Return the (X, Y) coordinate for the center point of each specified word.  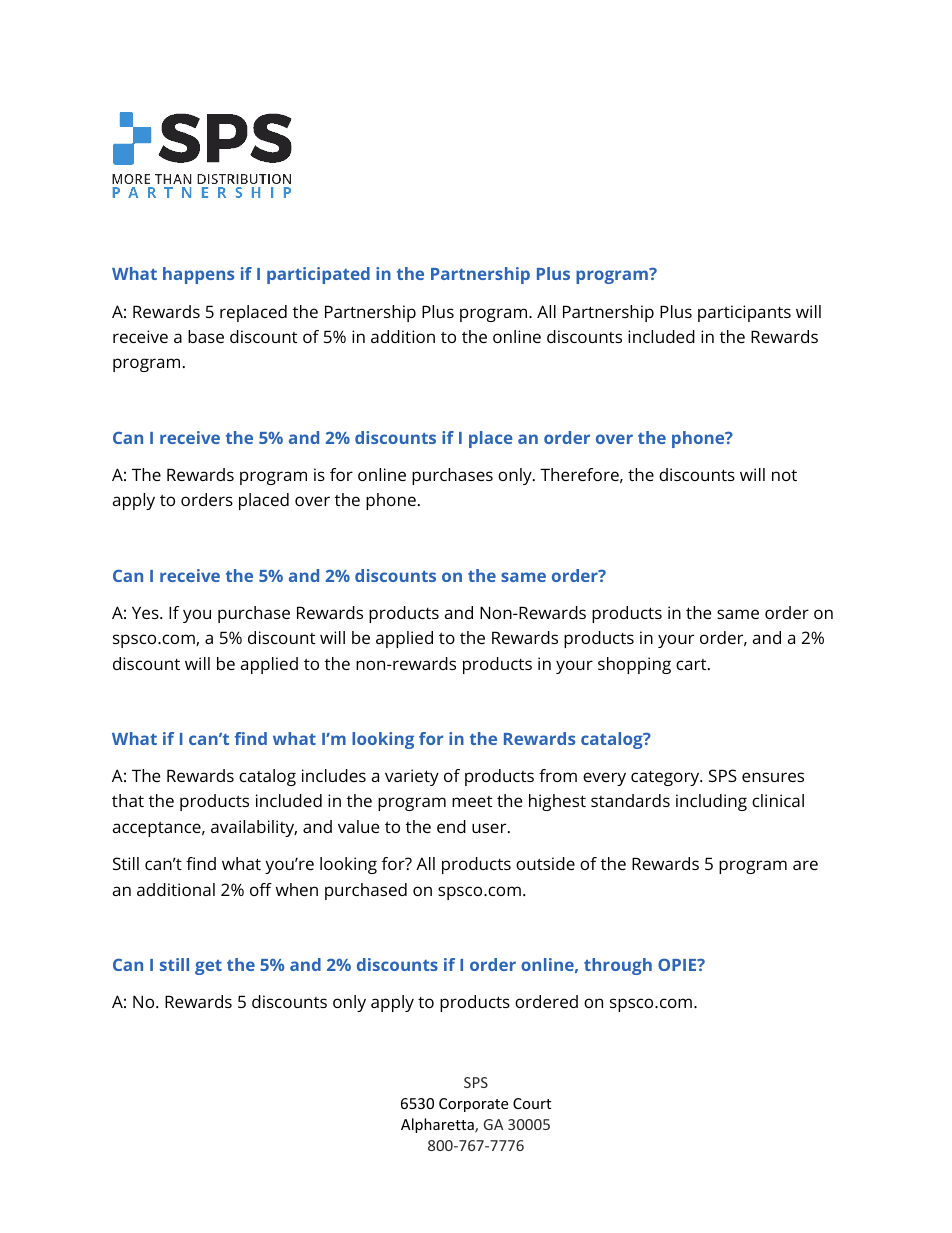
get (208, 967)
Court (532, 1103)
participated (318, 275)
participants (744, 313)
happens (198, 275)
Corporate (473, 1105)
